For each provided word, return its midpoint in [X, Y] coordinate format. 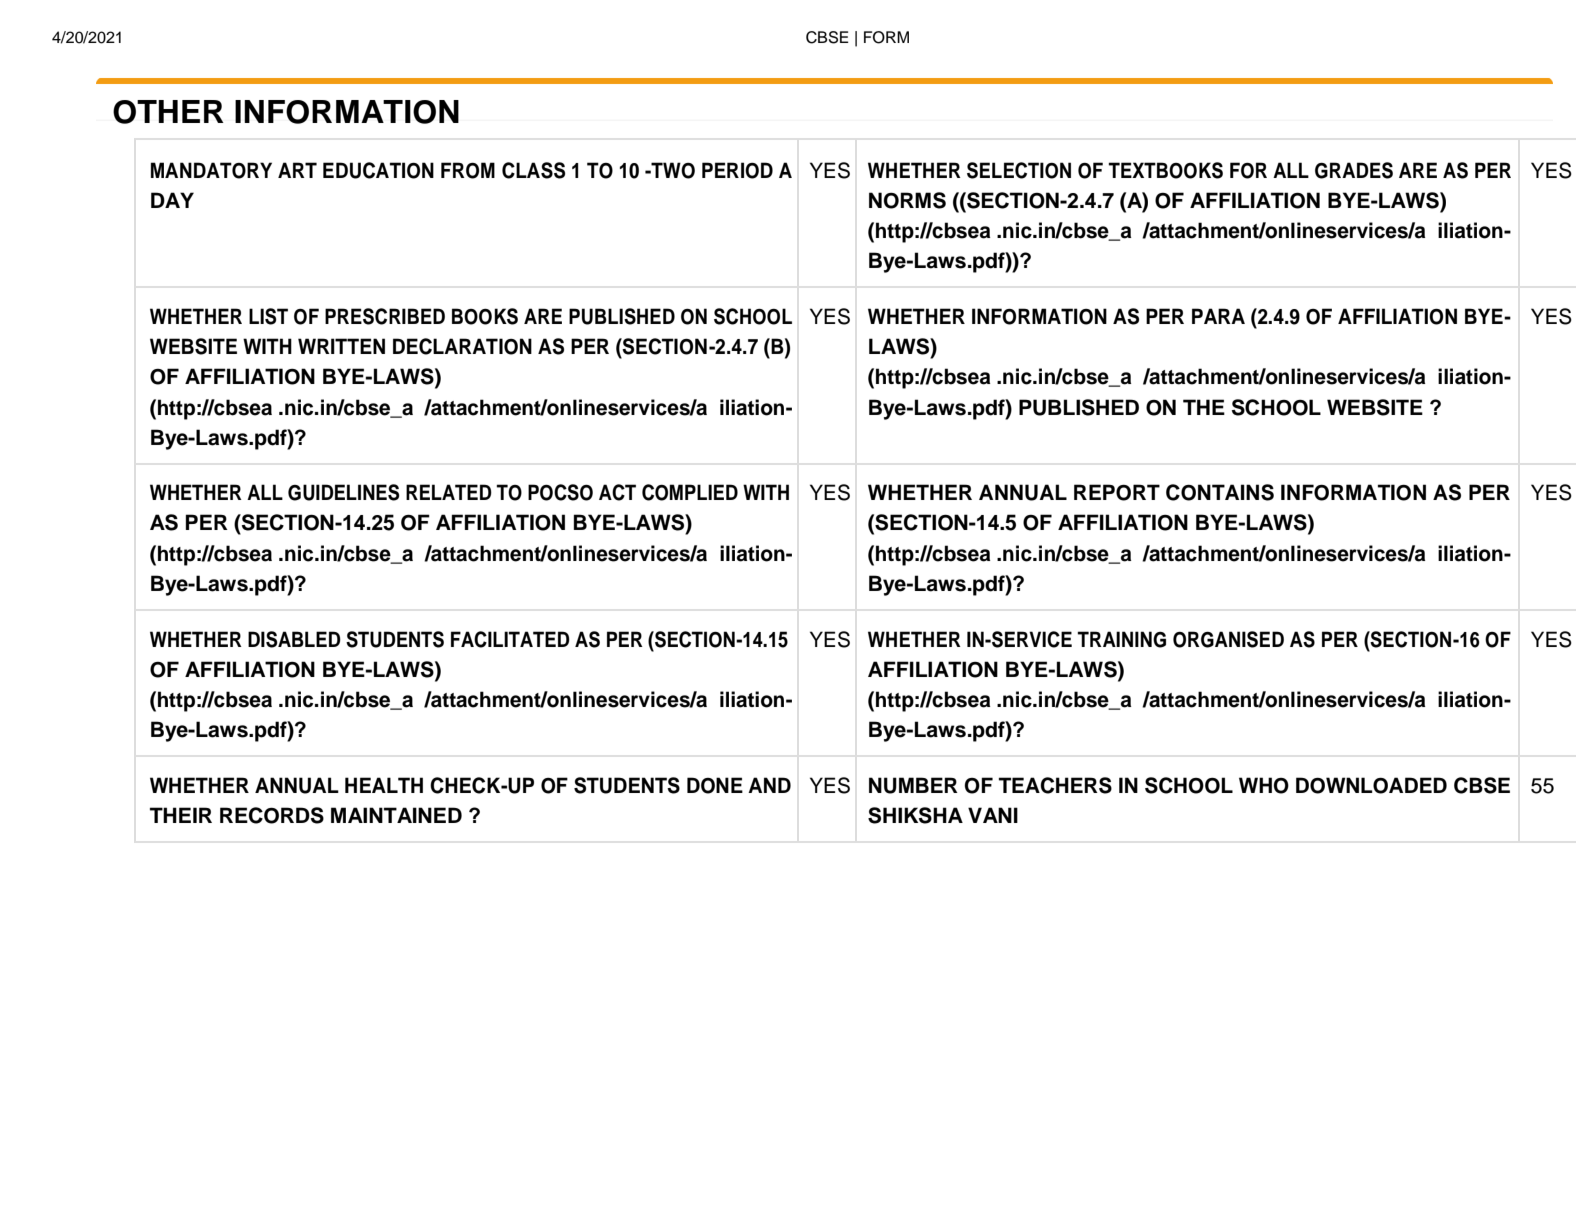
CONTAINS [1220, 492]
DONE [715, 785]
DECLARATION [462, 346]
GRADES [1354, 170]
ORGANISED [1228, 639]
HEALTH [384, 785]
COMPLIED [690, 492]
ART [297, 170]
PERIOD [737, 170]
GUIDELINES [344, 492]
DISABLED [294, 639]
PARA [1218, 316]
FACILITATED [510, 639]
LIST [268, 316]
